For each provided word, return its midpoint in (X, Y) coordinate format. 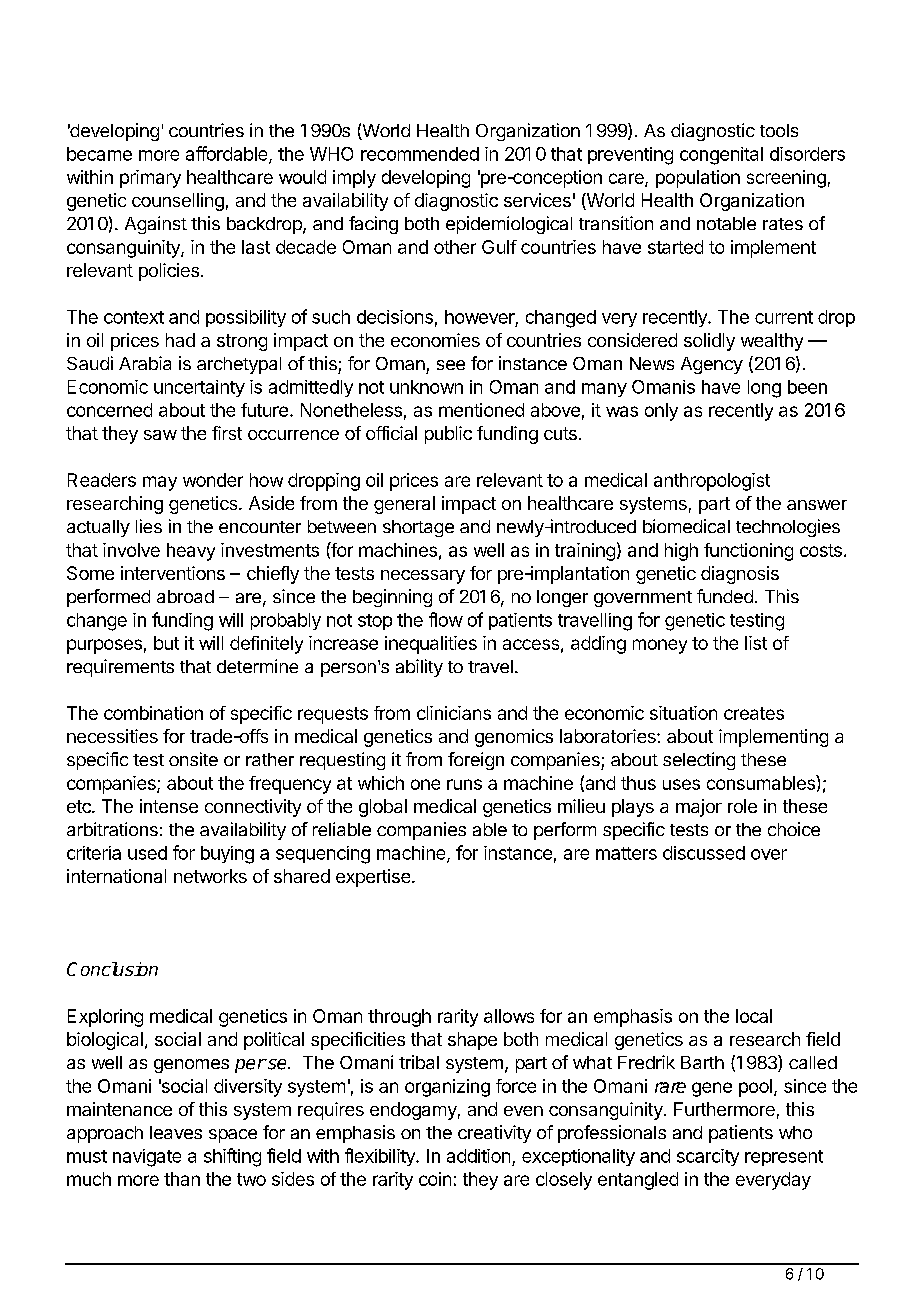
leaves (176, 1132)
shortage (418, 528)
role (742, 806)
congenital (721, 156)
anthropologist (712, 482)
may (160, 483)
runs (464, 784)
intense (169, 806)
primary (150, 179)
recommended (420, 154)
